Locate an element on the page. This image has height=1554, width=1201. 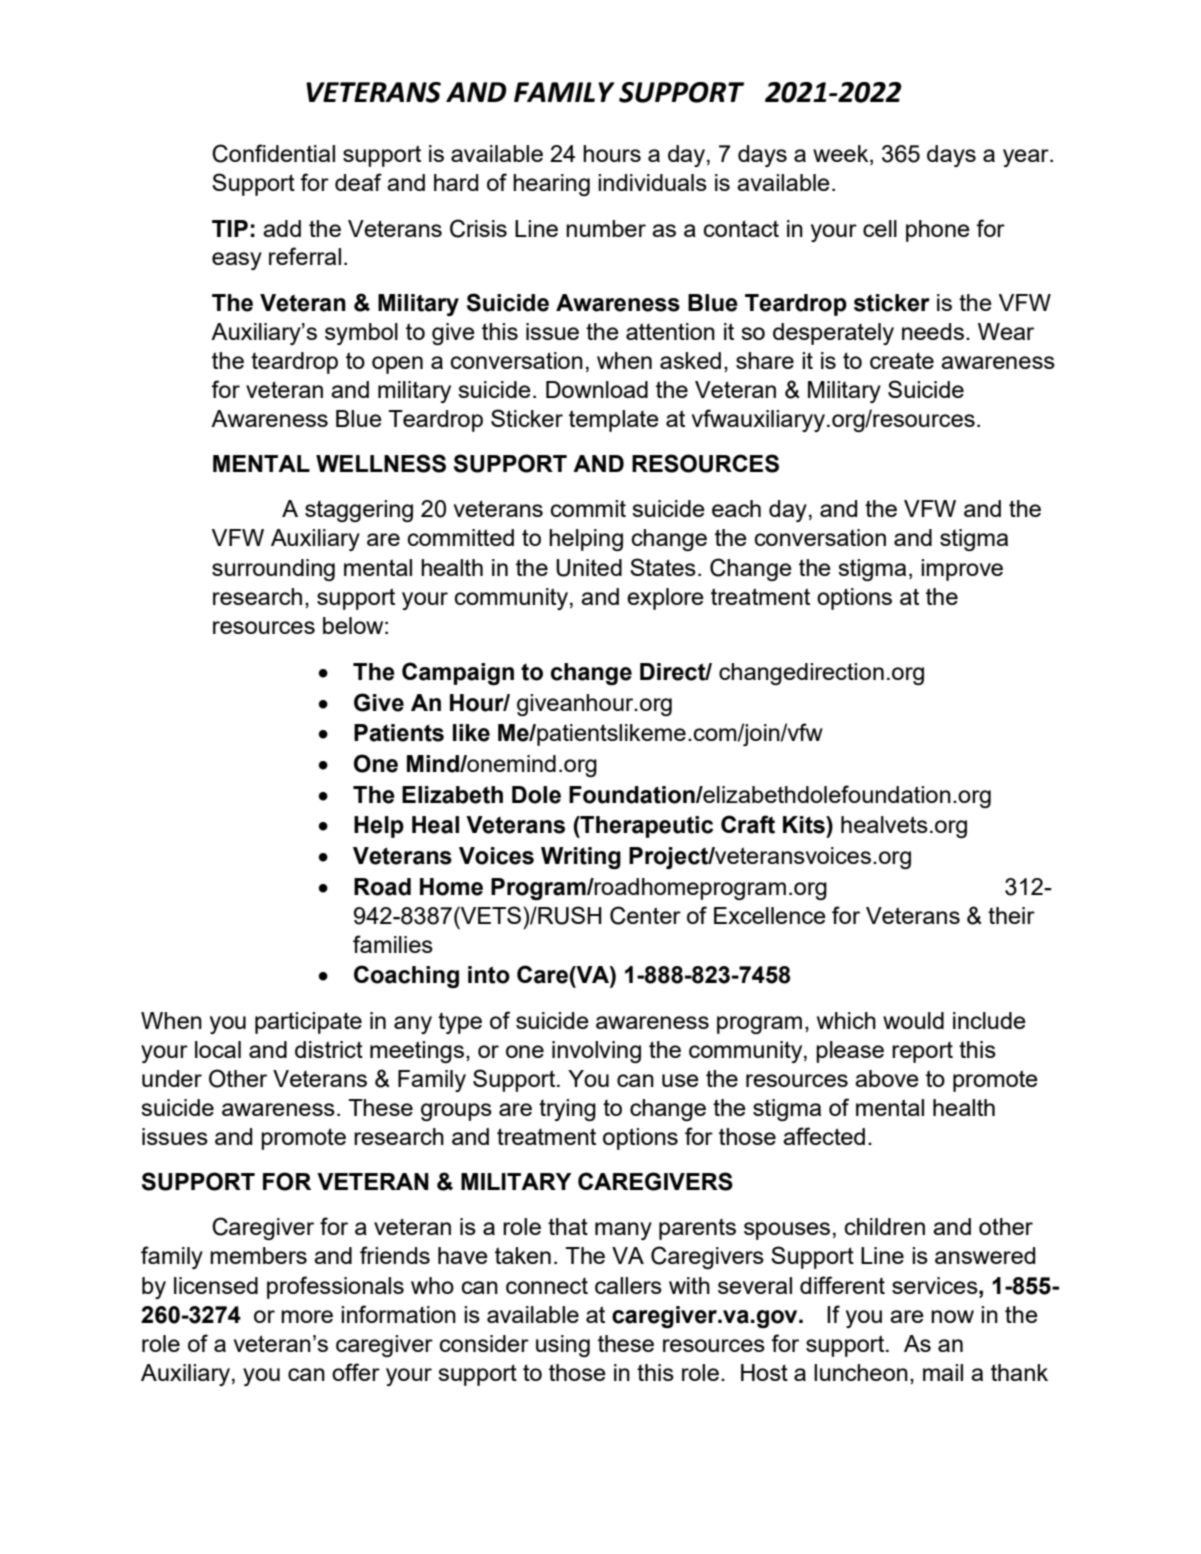
hearing is located at coordinates (551, 185).
